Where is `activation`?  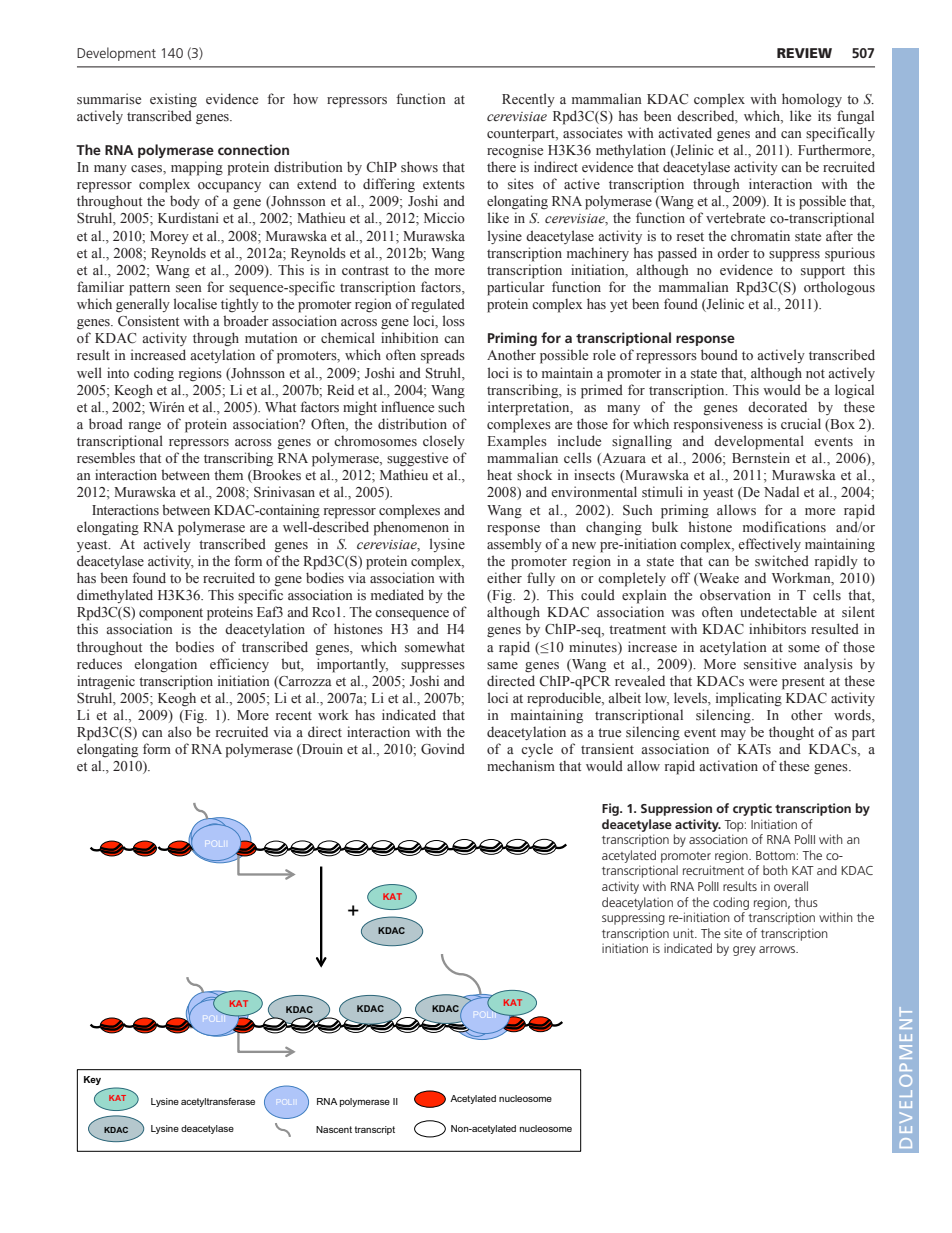 activation is located at coordinates (728, 765).
